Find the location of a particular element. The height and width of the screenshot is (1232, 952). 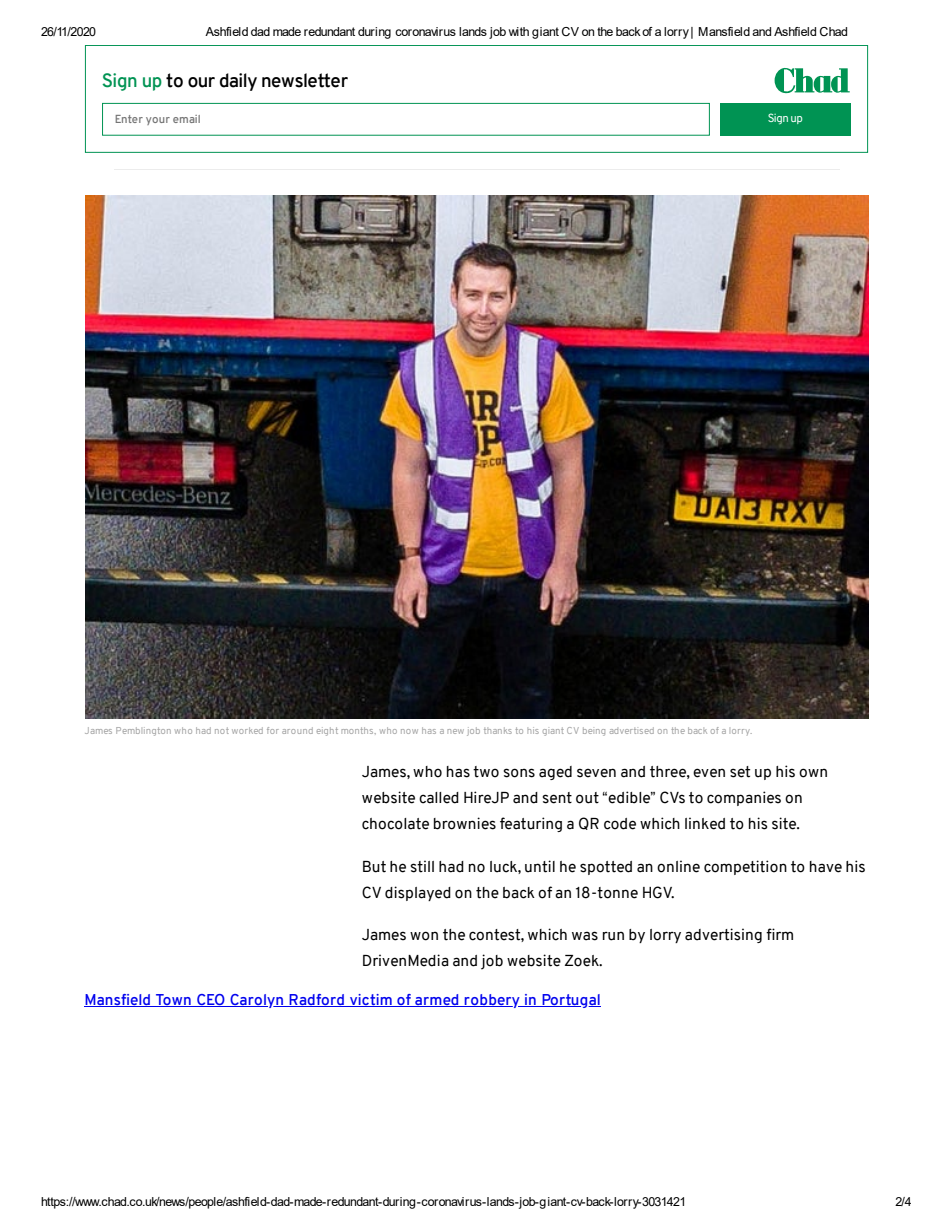

set is located at coordinates (740, 772).
